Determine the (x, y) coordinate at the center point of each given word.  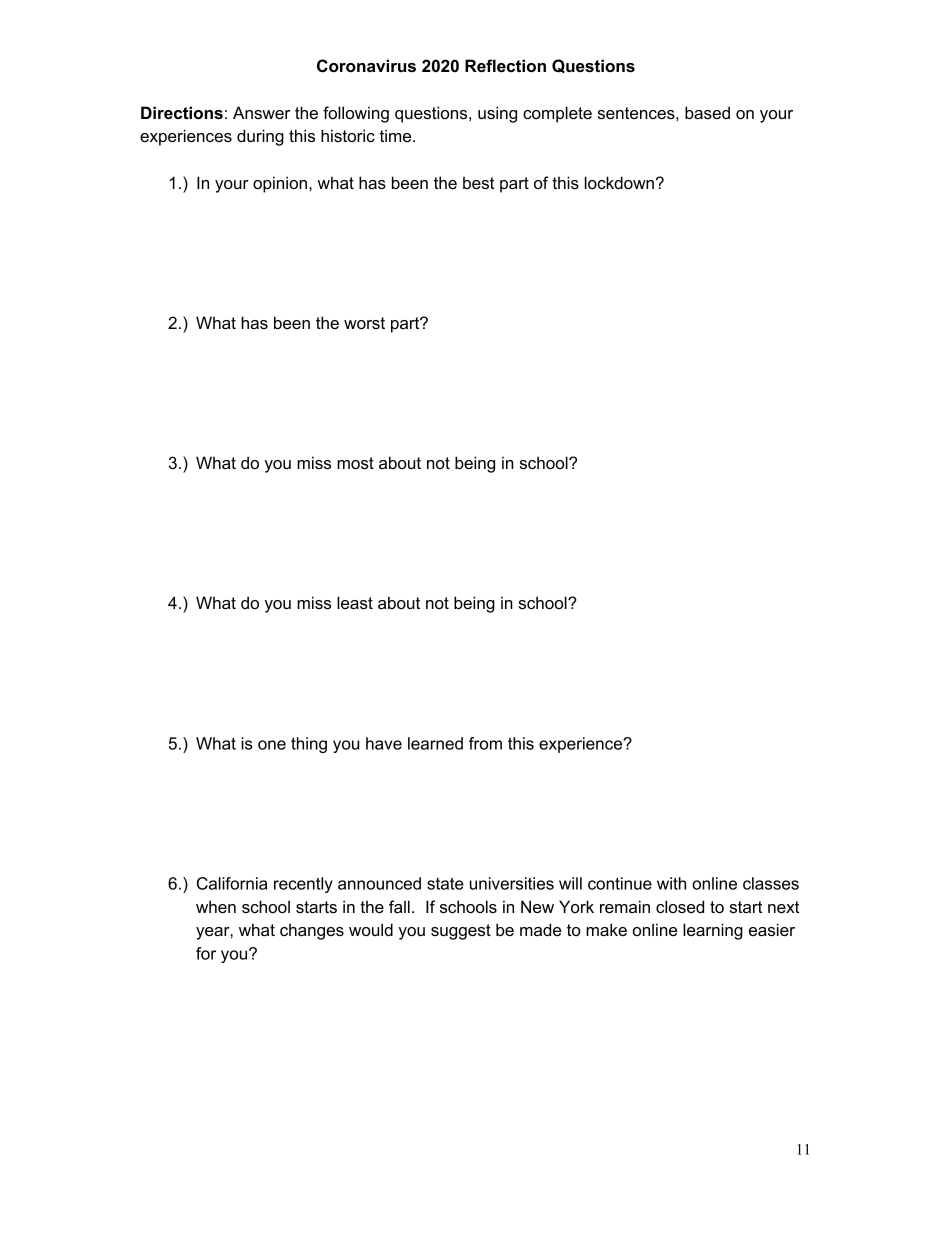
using (497, 114)
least (355, 602)
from (485, 743)
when (216, 906)
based (707, 112)
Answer (261, 112)
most (355, 463)
